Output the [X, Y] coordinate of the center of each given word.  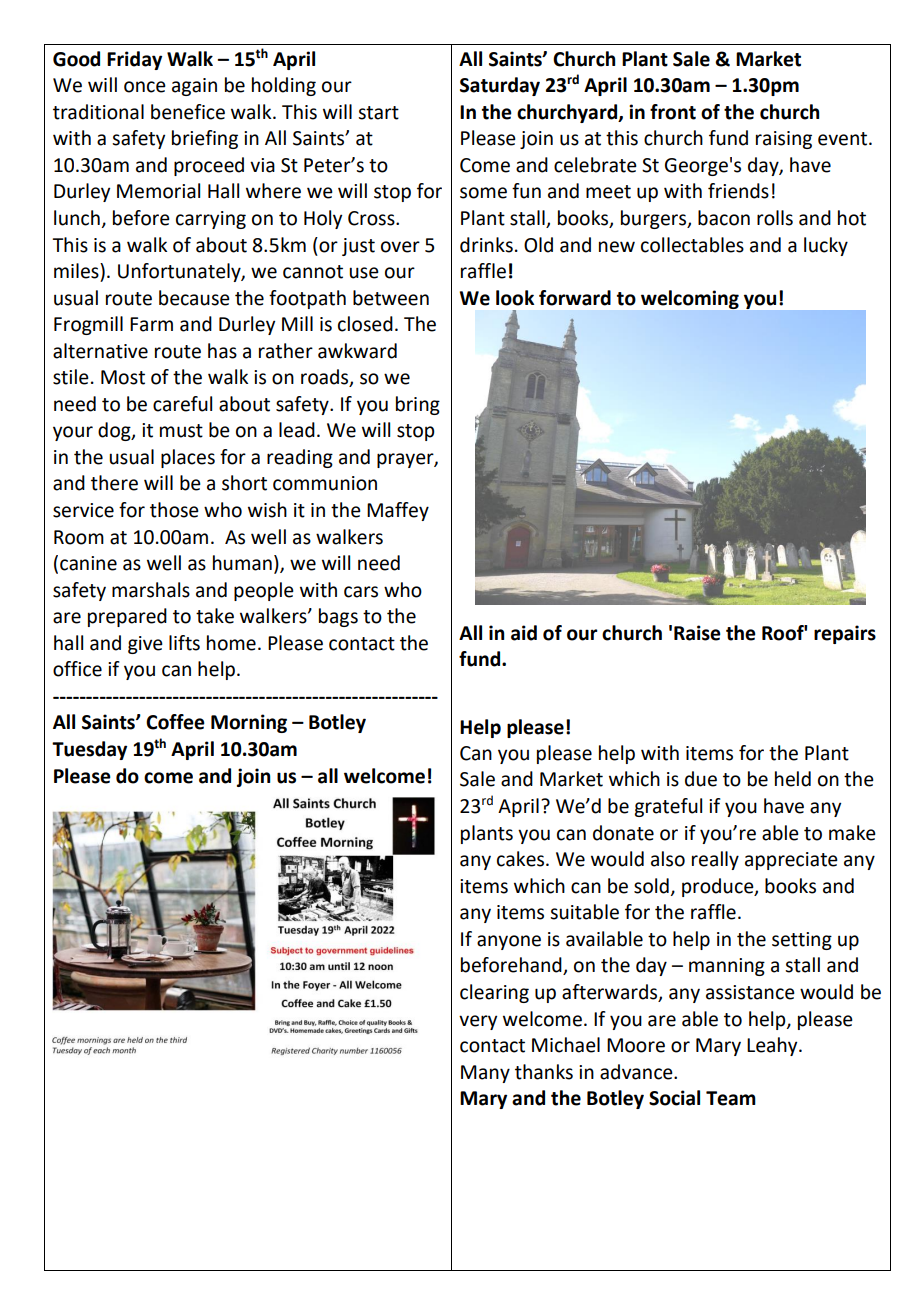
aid [524, 633]
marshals [151, 590]
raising [784, 140]
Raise [697, 633]
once [145, 87]
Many [485, 1074]
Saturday [500, 86]
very [478, 1022]
